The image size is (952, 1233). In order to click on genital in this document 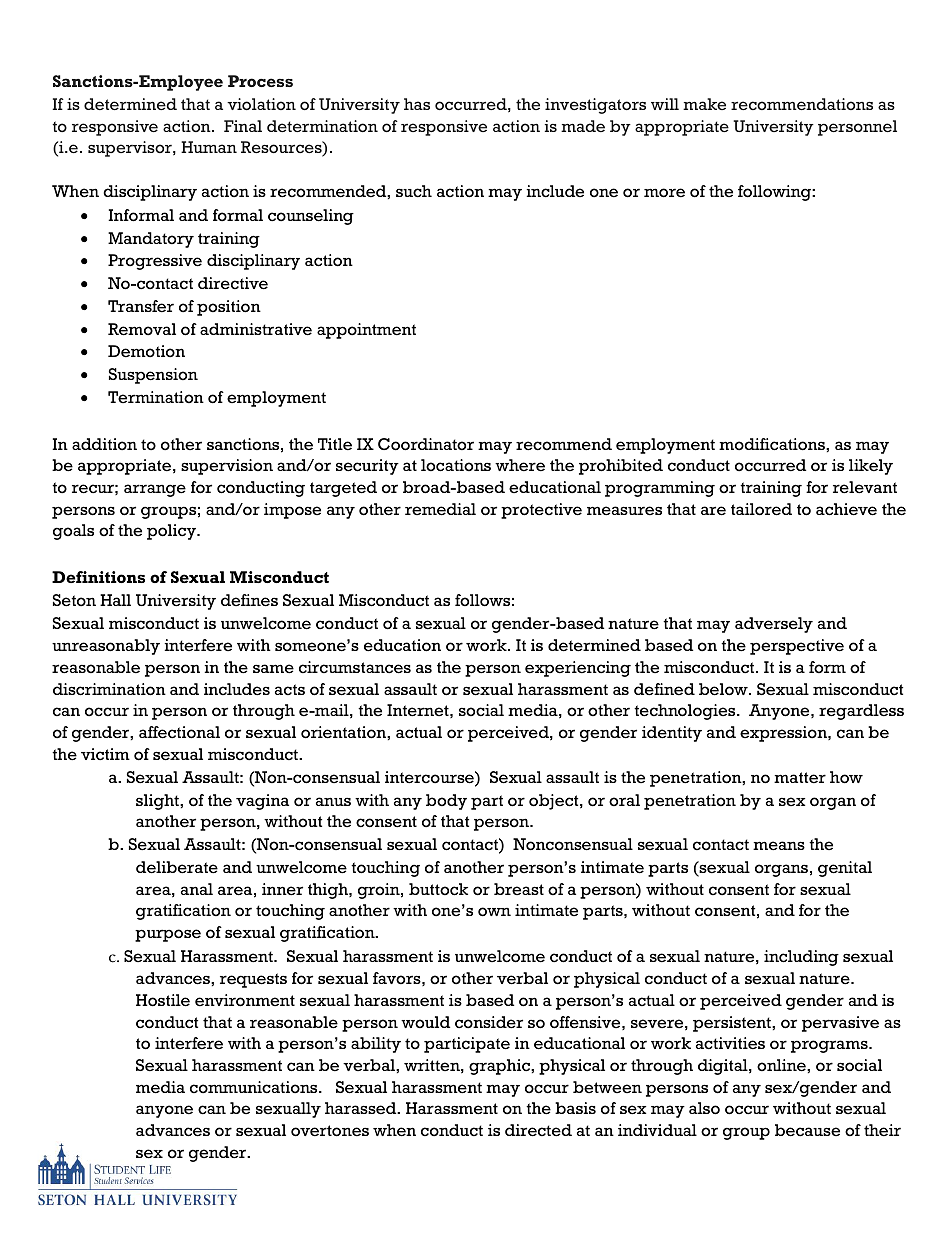, I will do `click(845, 869)`.
